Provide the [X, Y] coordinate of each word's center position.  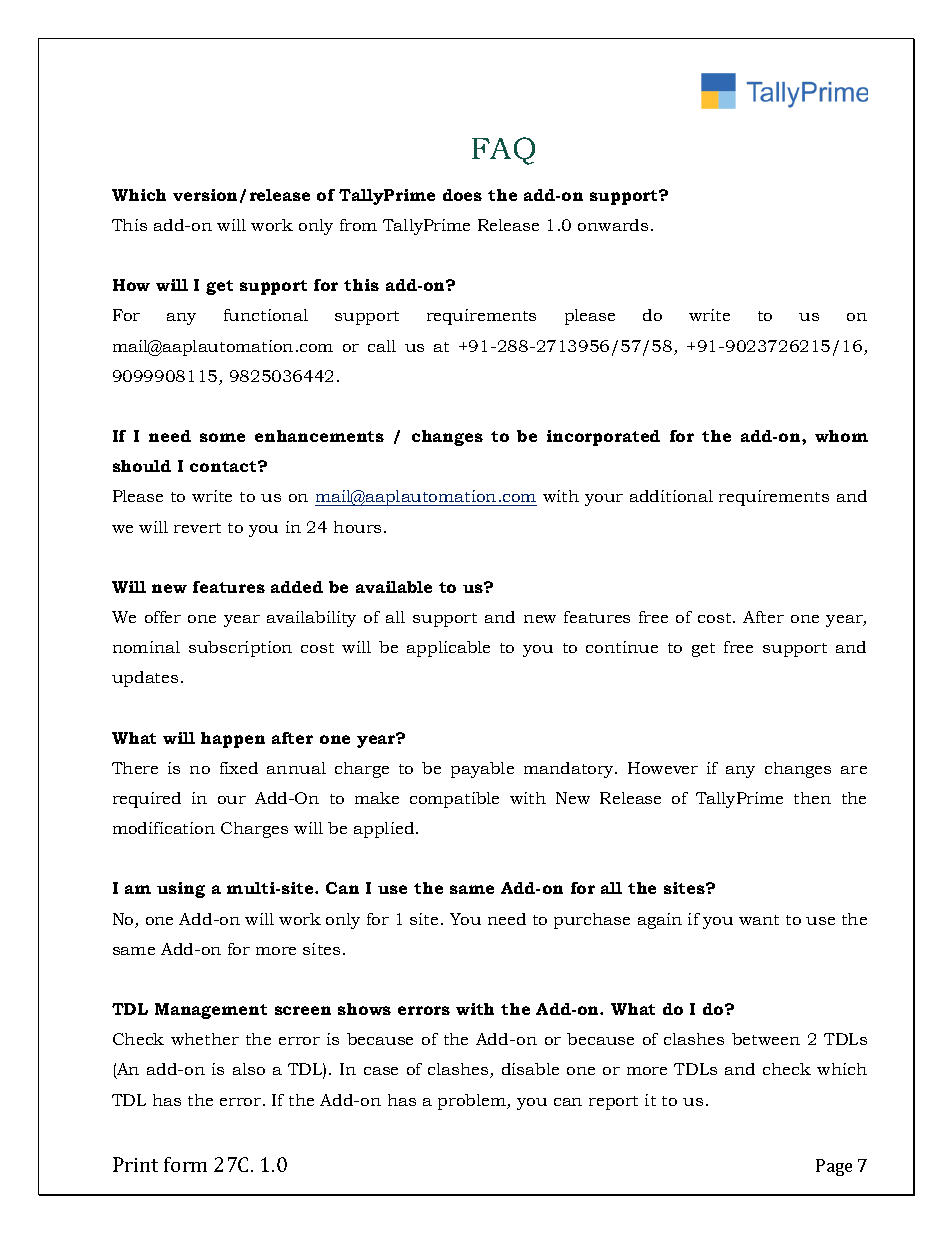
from [358, 225]
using [181, 890]
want [759, 920]
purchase [592, 921]
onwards [613, 225]
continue [622, 647]
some [222, 437]
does [462, 195]
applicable [448, 649]
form [185, 1164]
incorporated [603, 438]
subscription [240, 649]
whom [841, 436]
